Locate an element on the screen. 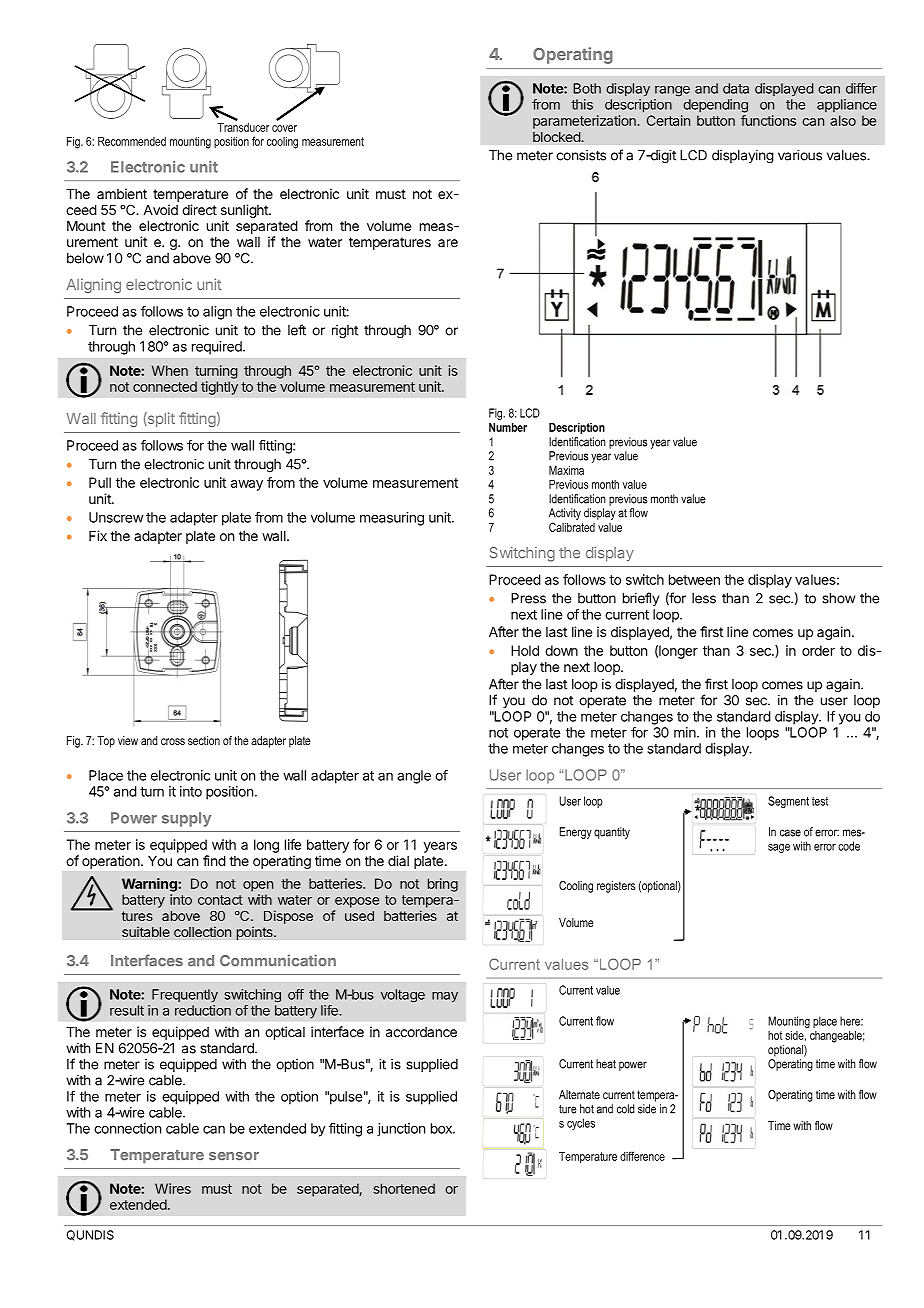 This screenshot has width=924, height=1308. Unscrew is located at coordinates (116, 517).
